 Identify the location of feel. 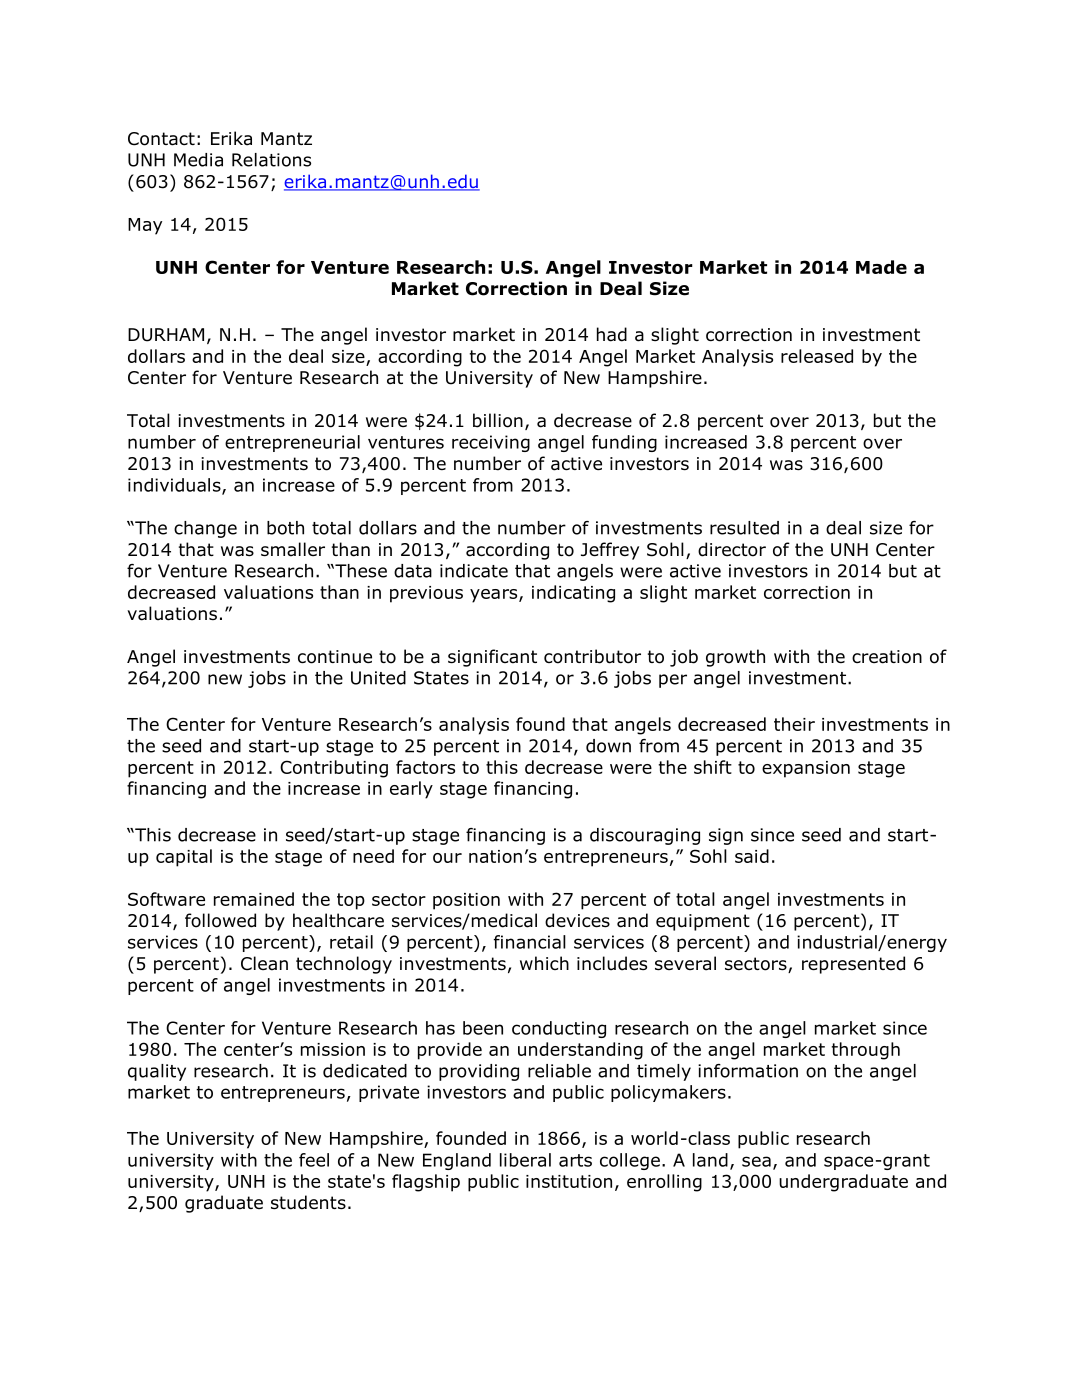
(314, 1160).
